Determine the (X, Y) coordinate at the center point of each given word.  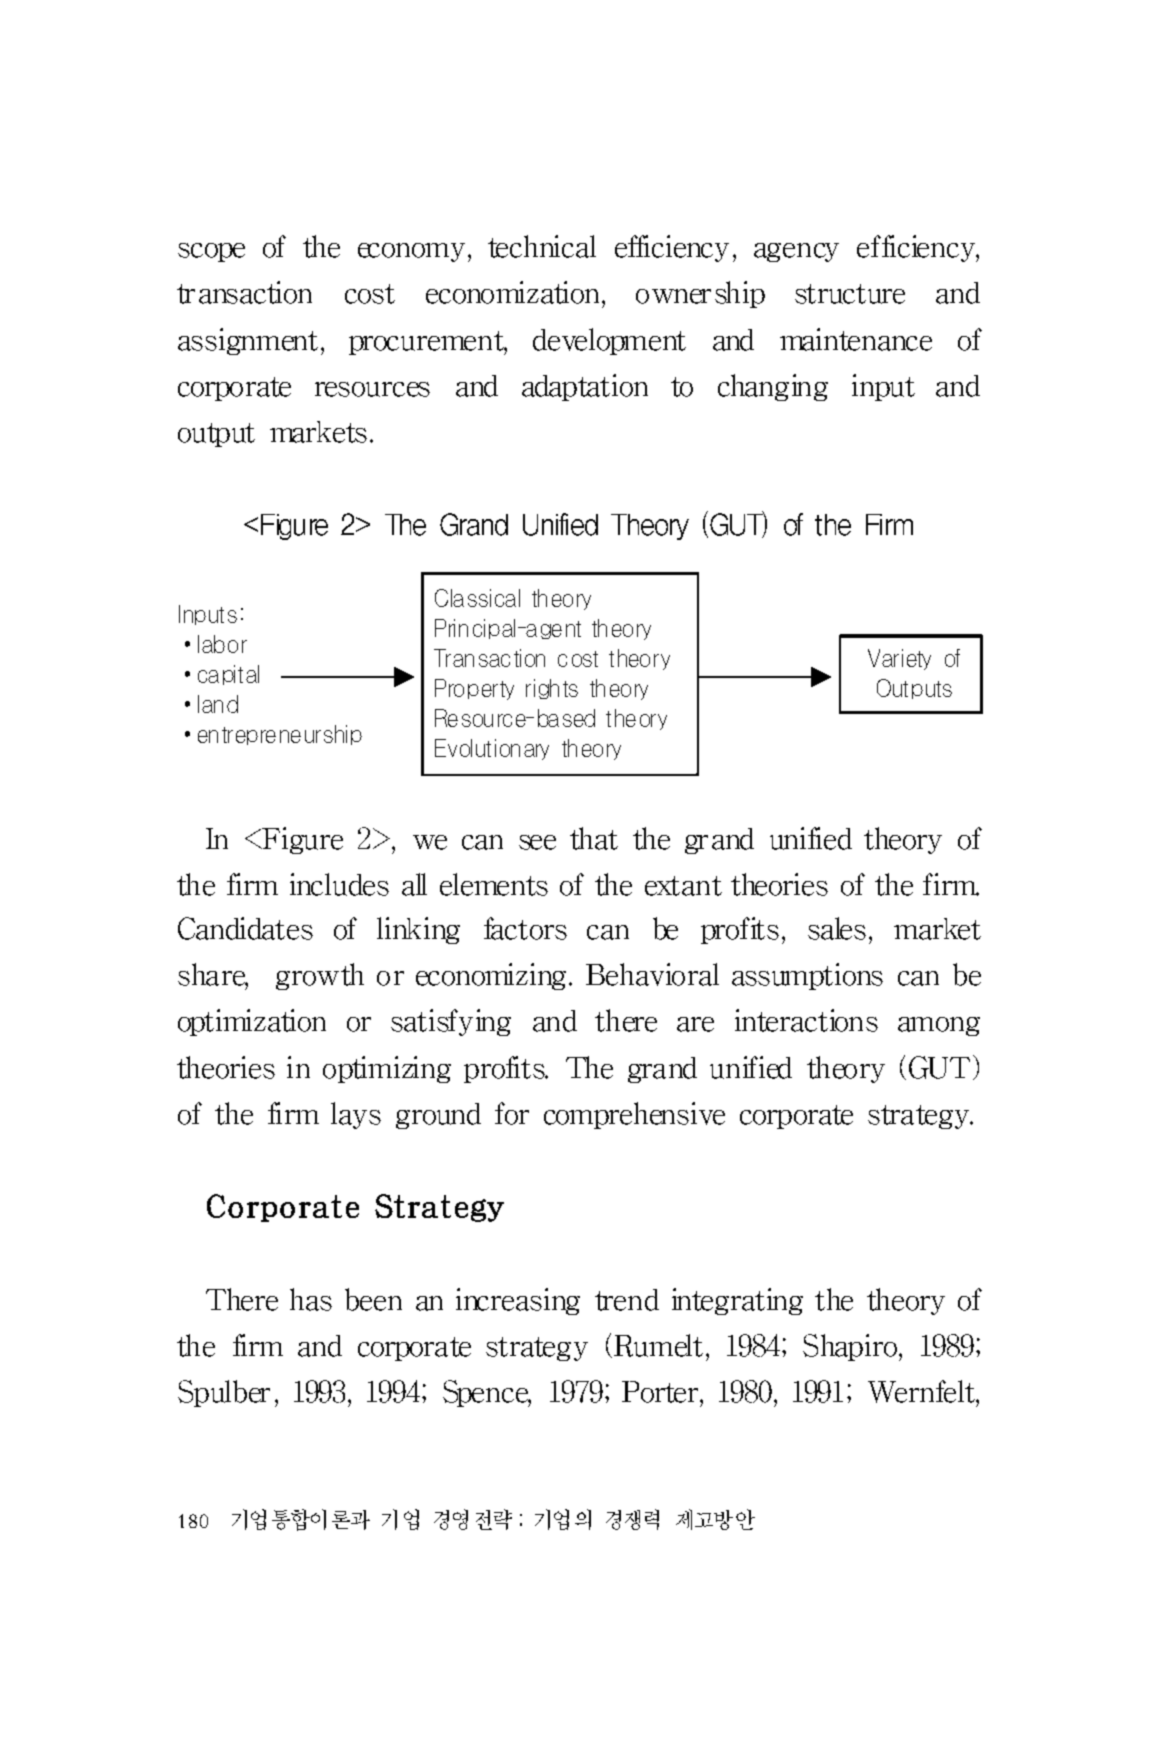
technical (542, 246)
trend (627, 1300)
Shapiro (851, 1347)
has (311, 1299)
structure (850, 294)
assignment (248, 341)
